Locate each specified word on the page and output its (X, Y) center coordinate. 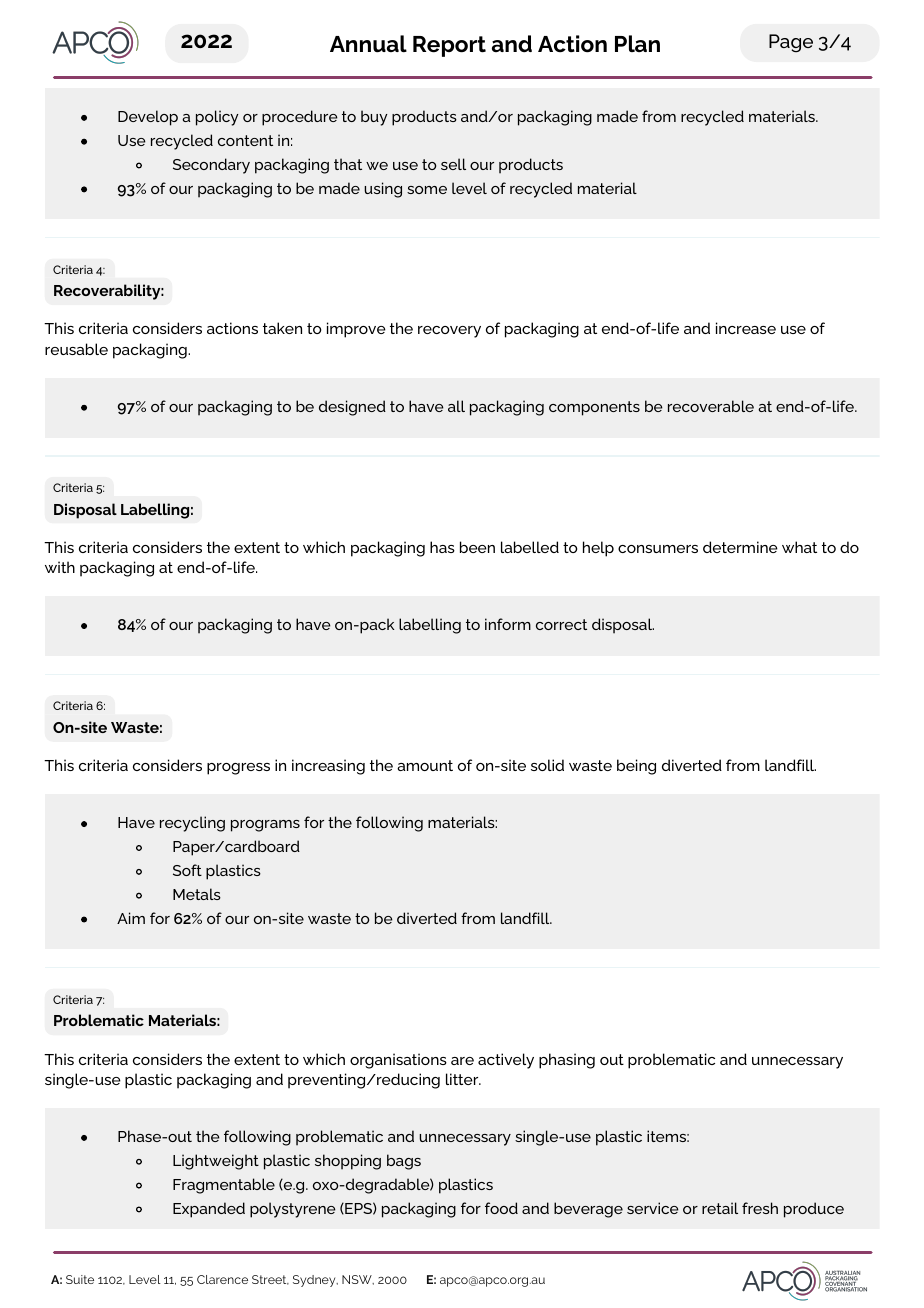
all (456, 406)
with (60, 567)
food (501, 1208)
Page (791, 43)
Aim (131, 918)
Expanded (209, 1210)
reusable (76, 349)
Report (449, 46)
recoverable (711, 406)
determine (740, 547)
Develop (148, 118)
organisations (398, 1061)
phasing (567, 1061)
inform (508, 624)
